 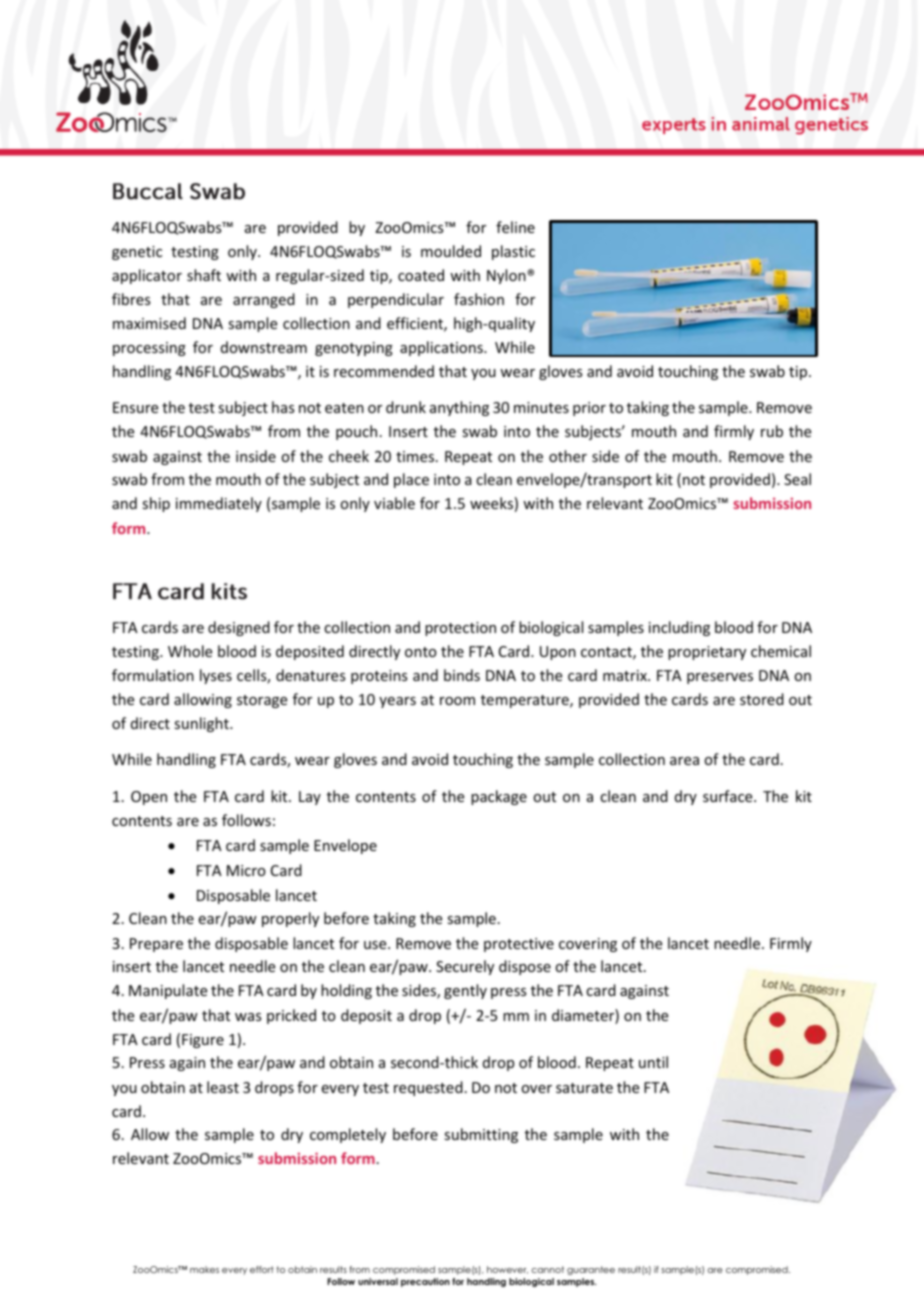 I want to click on surface, so click(x=729, y=796).
